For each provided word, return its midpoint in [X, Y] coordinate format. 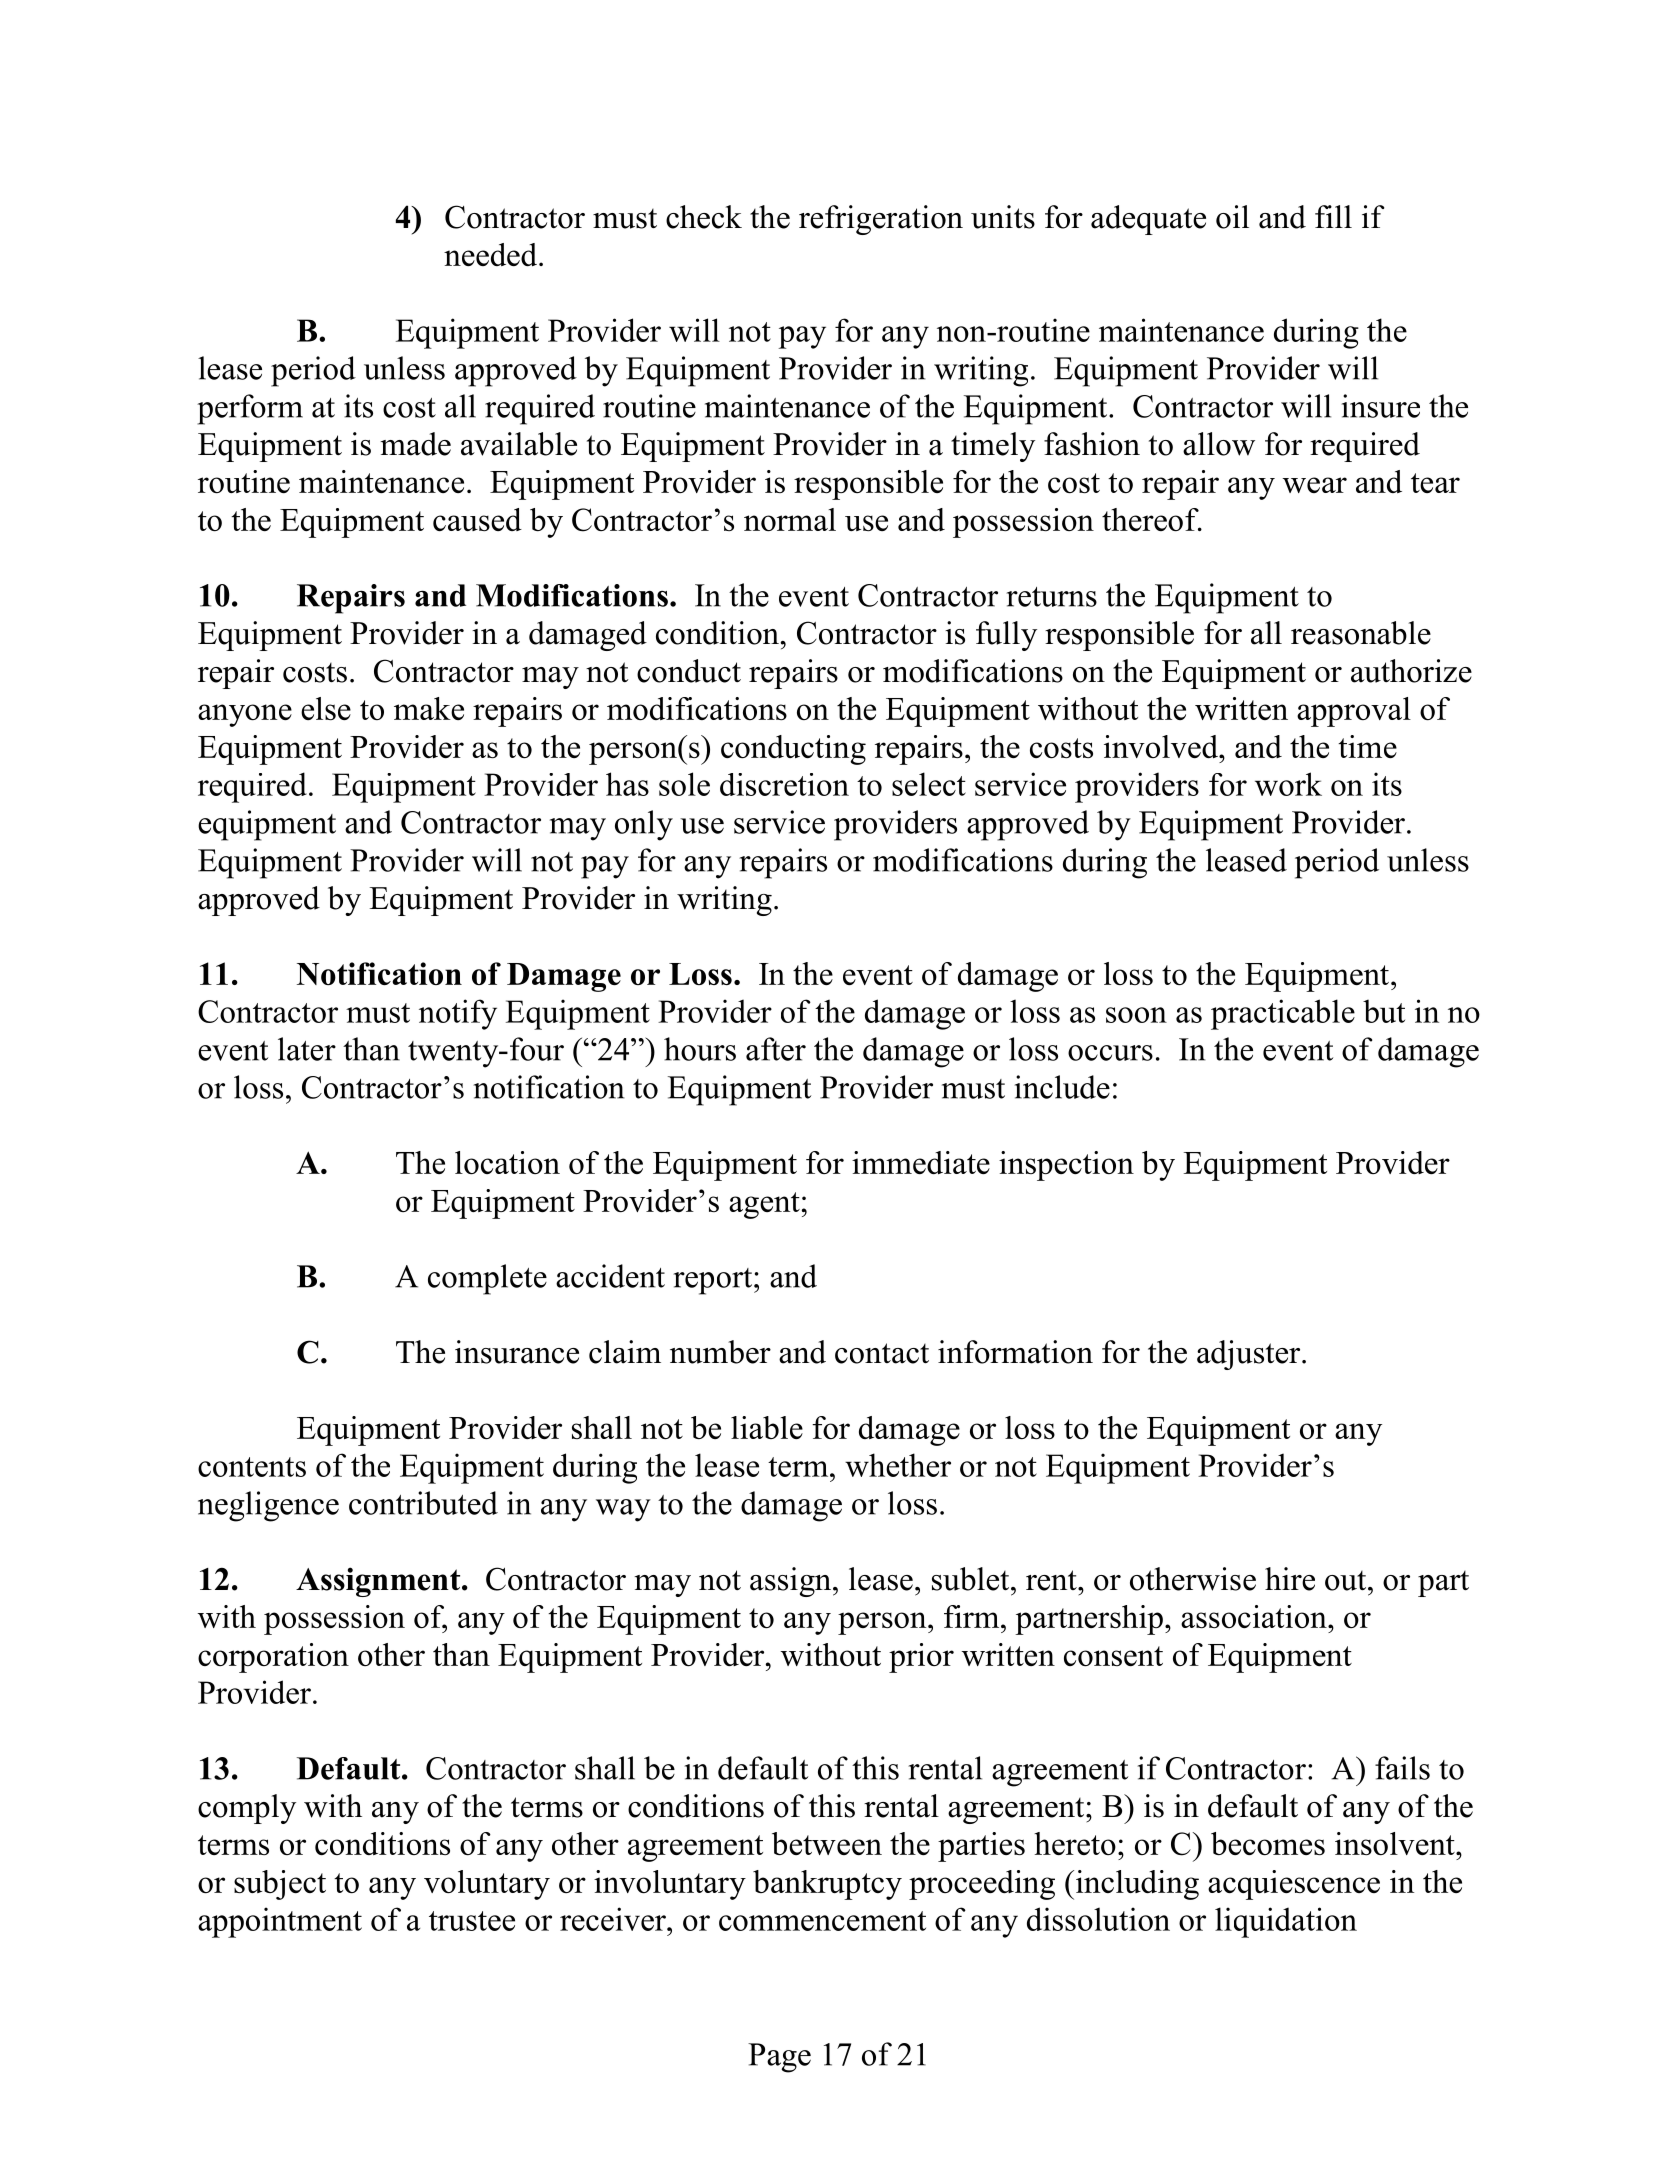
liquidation [1286, 1922]
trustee [472, 1921]
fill [1333, 216]
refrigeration [881, 220]
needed [492, 254]
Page [779, 2058]
